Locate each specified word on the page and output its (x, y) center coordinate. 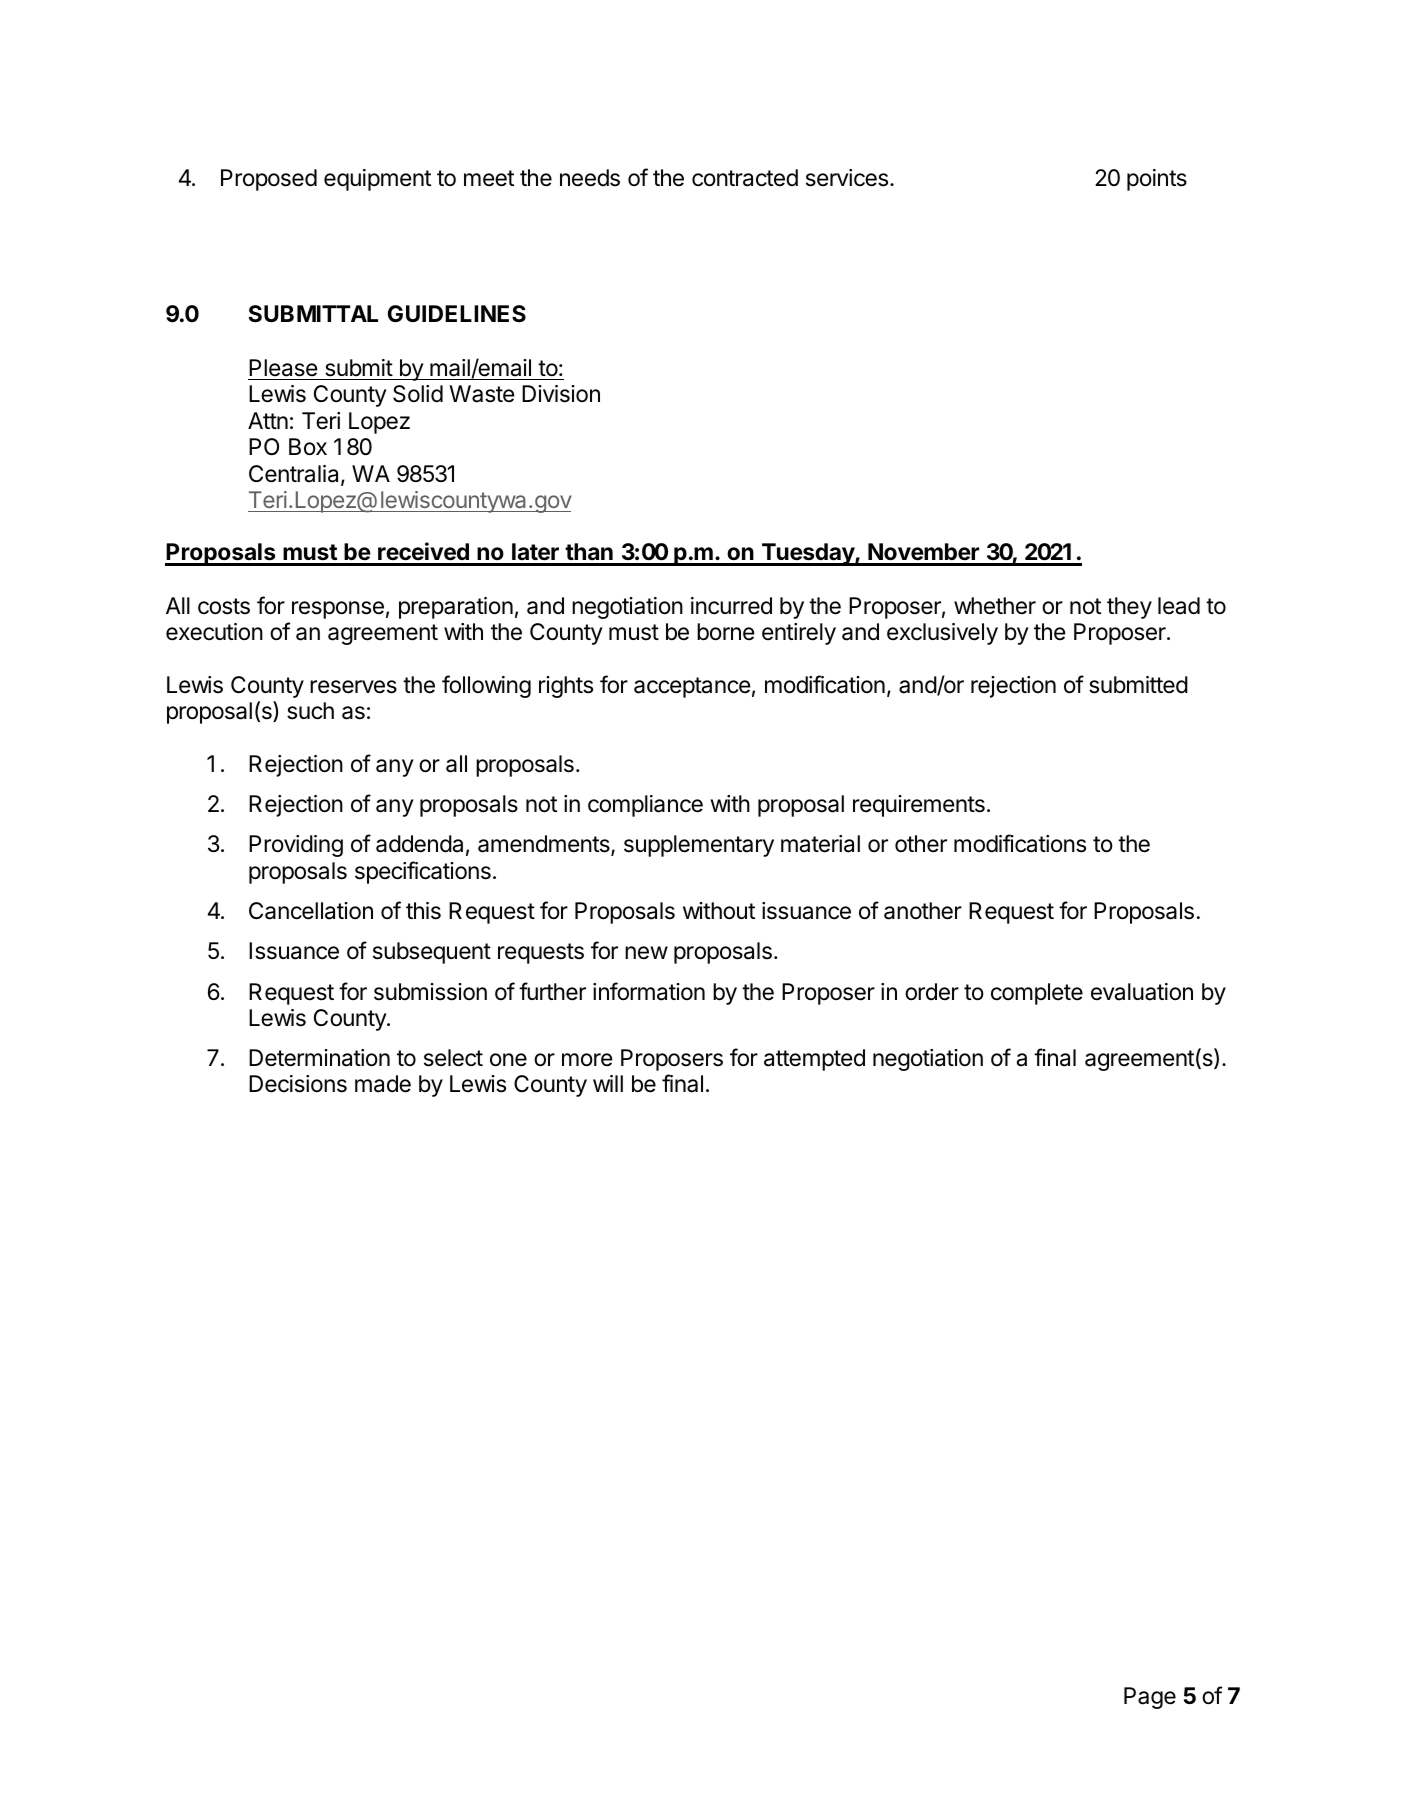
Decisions (298, 1084)
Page (1150, 1698)
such (310, 711)
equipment (377, 180)
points (1157, 180)
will (608, 1083)
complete (1037, 994)
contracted (745, 178)
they (1129, 608)
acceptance (692, 687)
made (383, 1084)
